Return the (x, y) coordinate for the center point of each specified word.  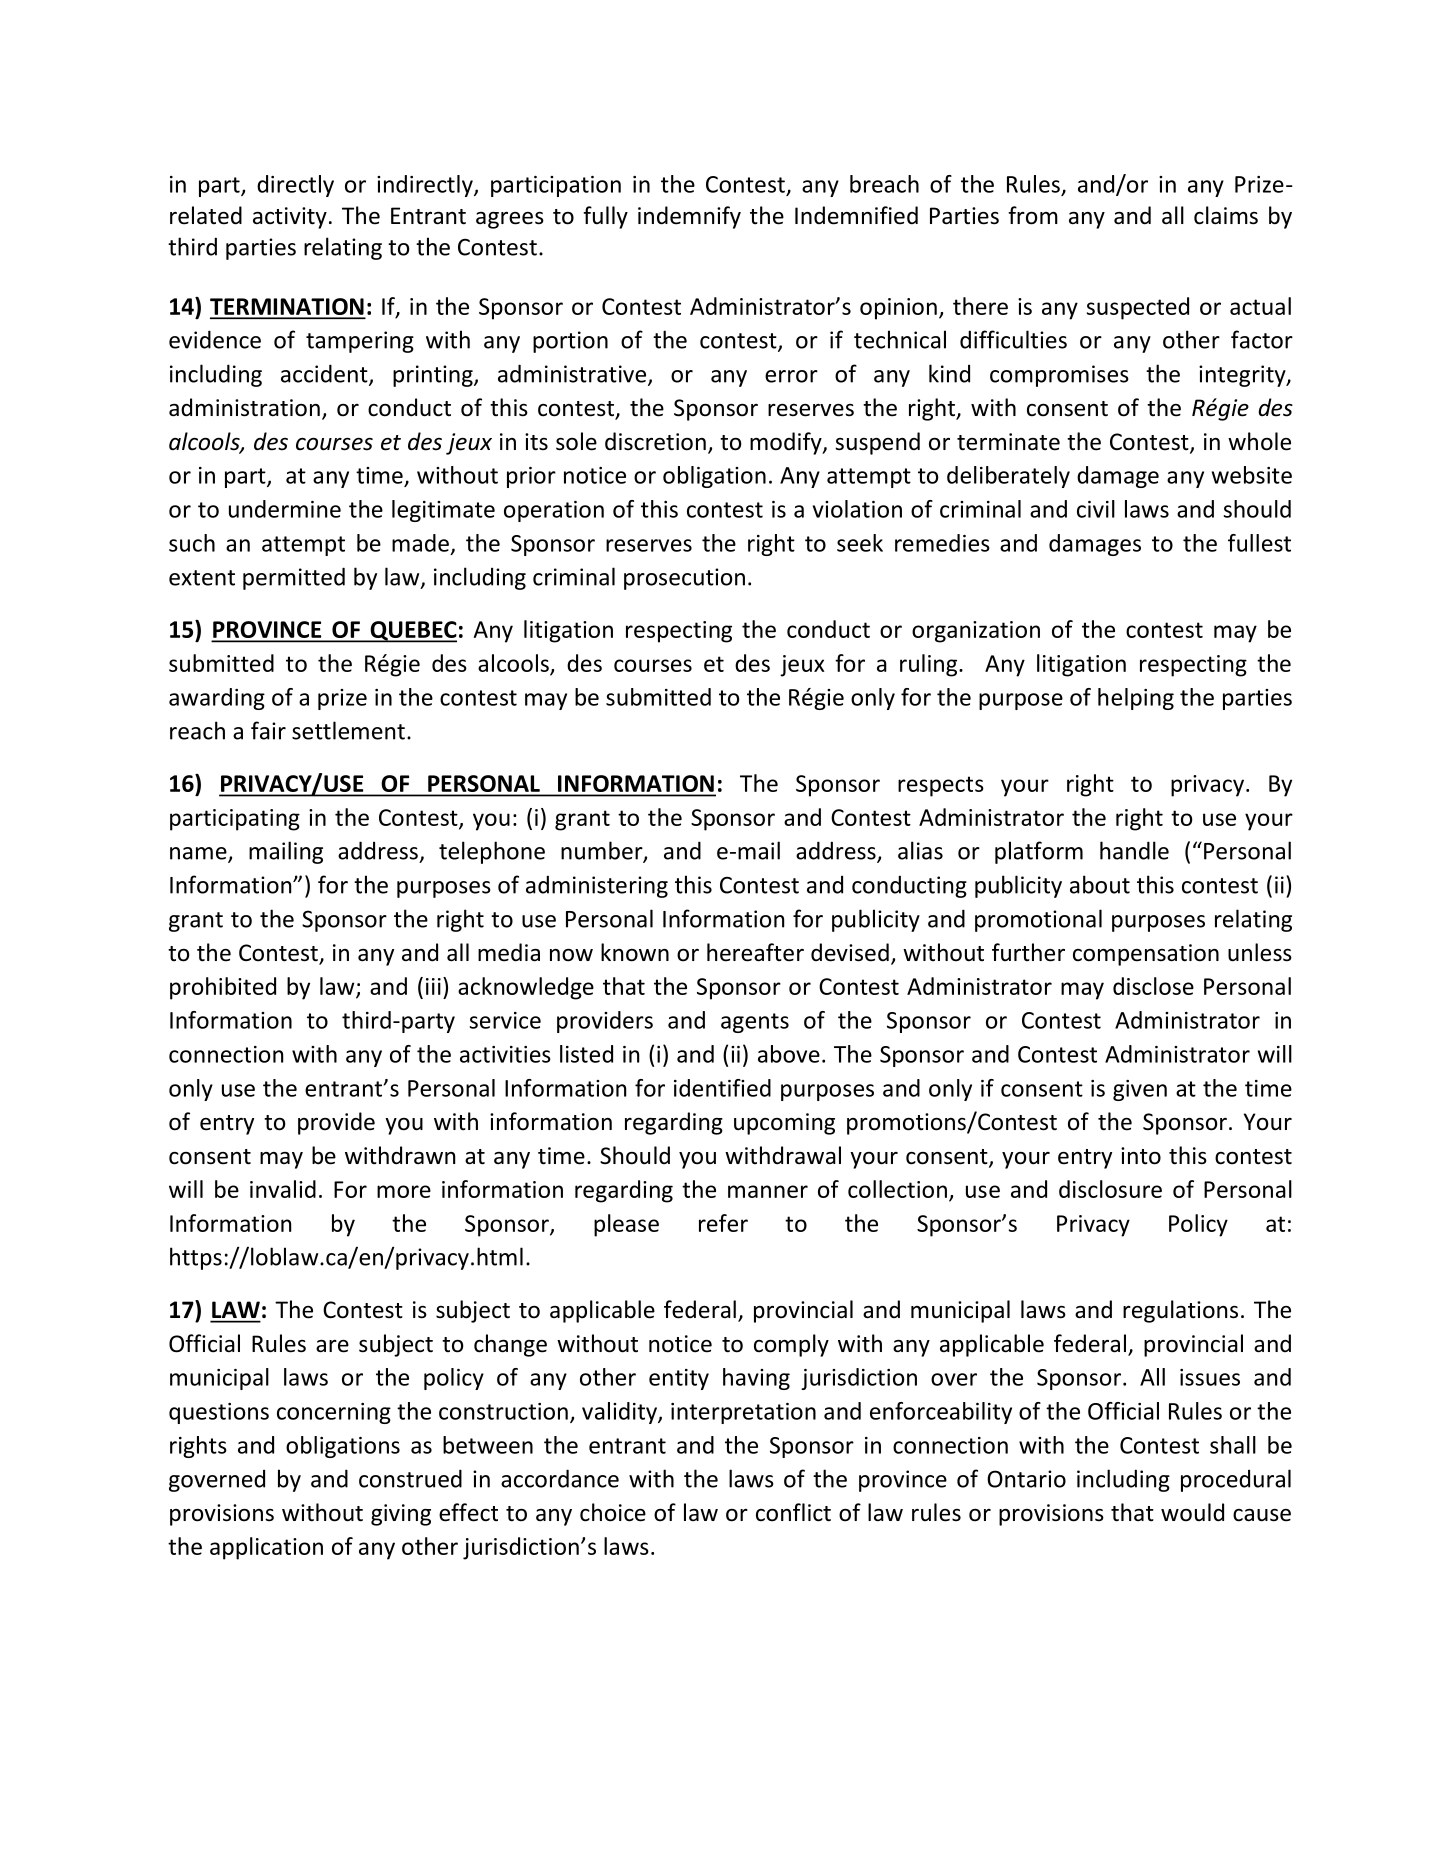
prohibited (223, 988)
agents (755, 1023)
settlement (348, 730)
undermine (285, 509)
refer (723, 1223)
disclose (1153, 986)
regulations (1180, 1311)
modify (787, 443)
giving (401, 1515)
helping (1136, 699)
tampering (360, 342)
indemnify (689, 217)
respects (941, 786)
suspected (1138, 308)
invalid (283, 1189)
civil (1096, 509)
